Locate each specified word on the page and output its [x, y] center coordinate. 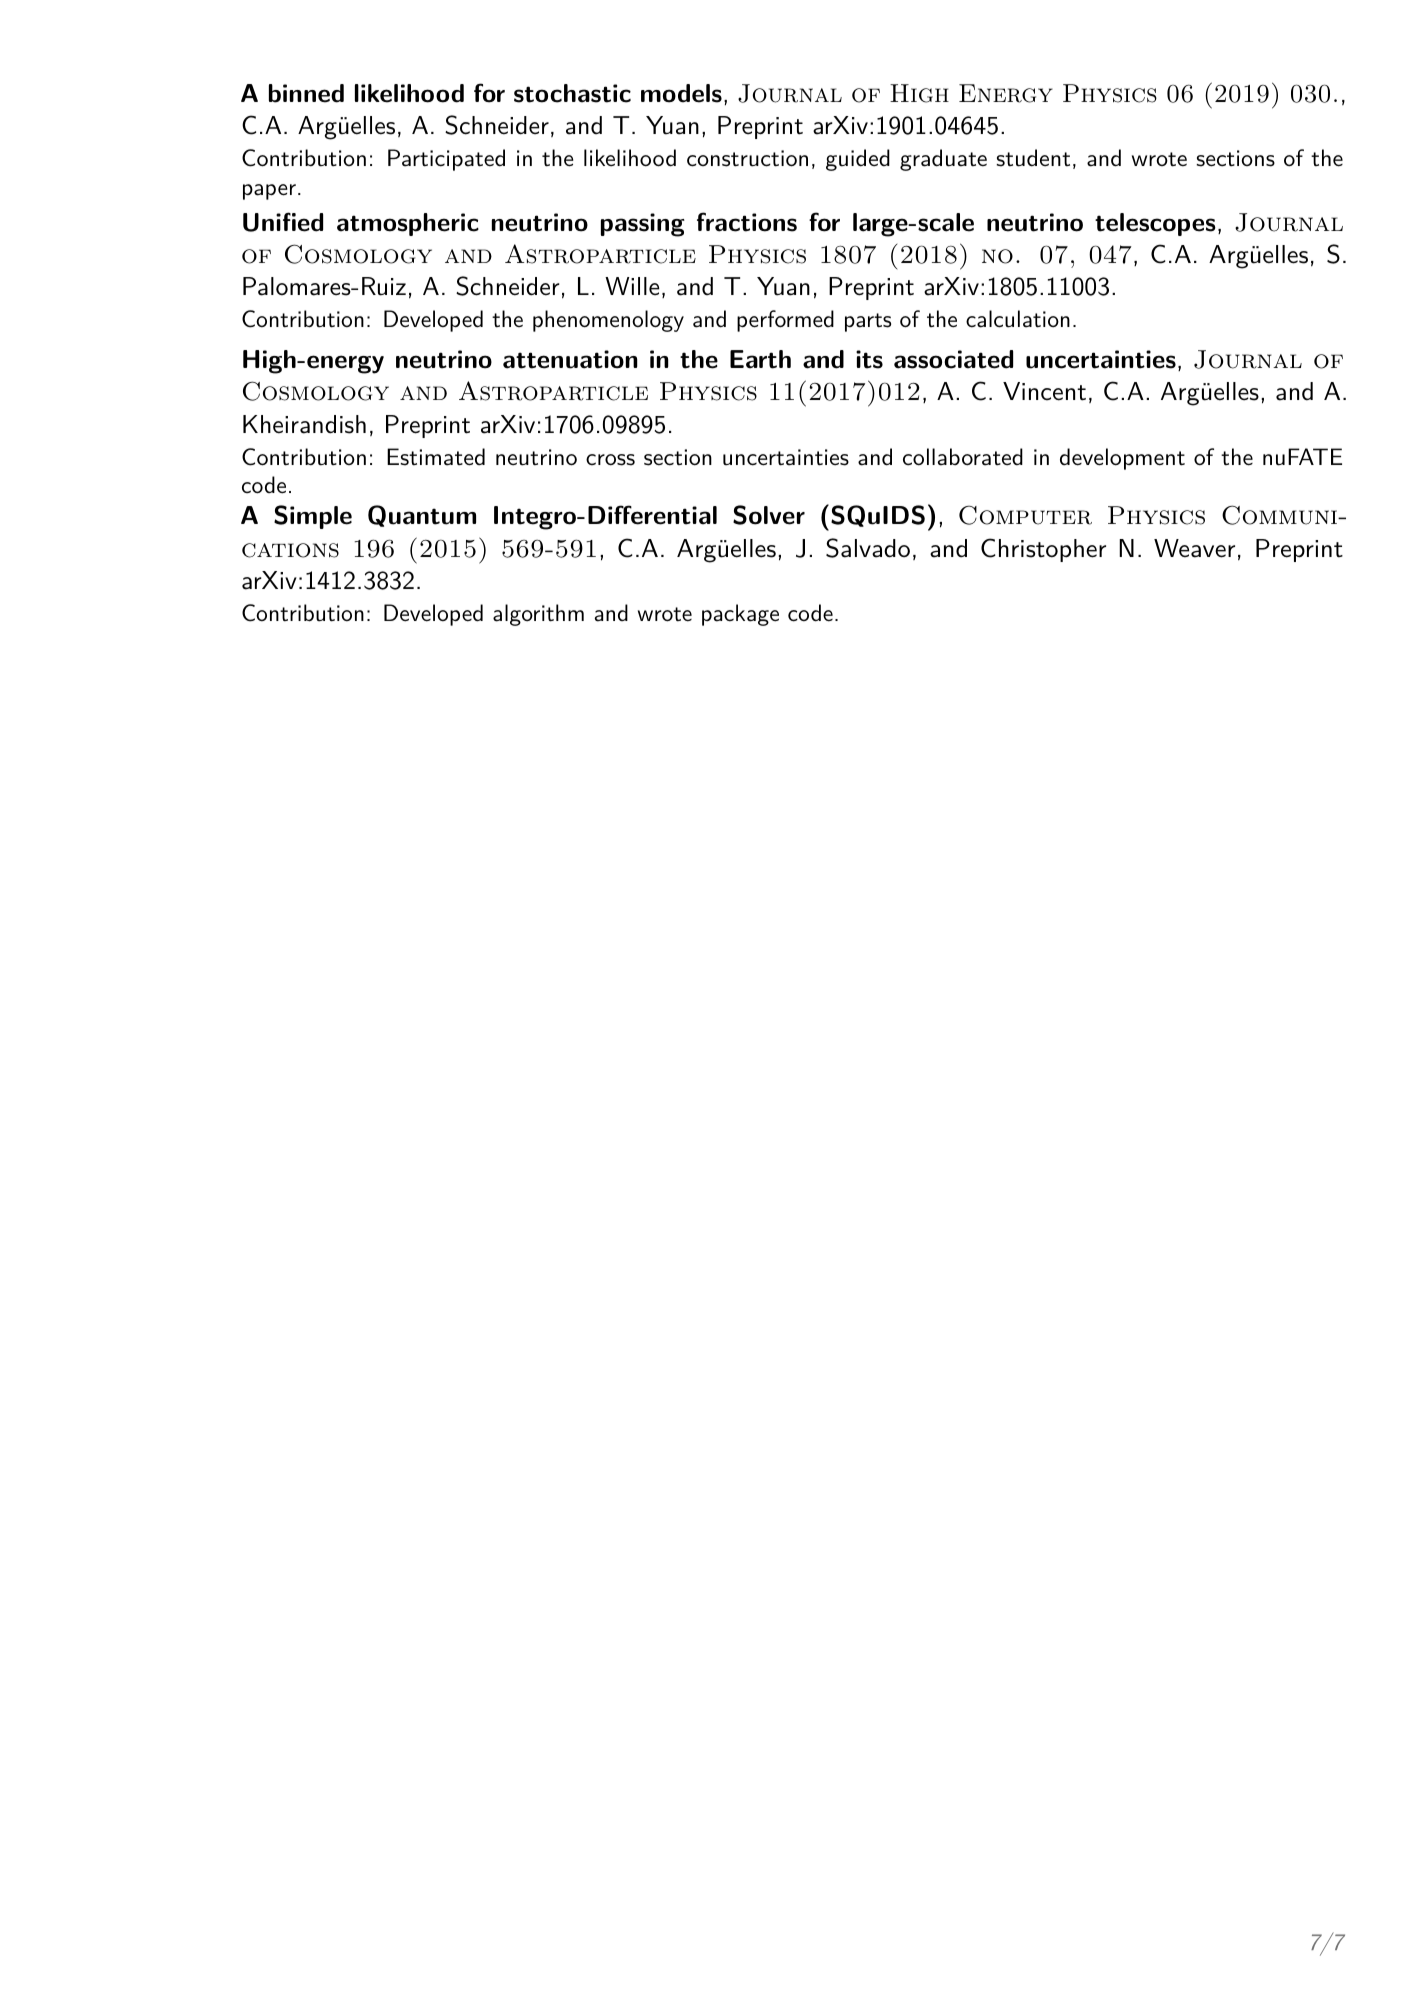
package [740, 615]
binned [306, 93]
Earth [760, 359]
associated [953, 359]
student [1033, 158]
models [681, 93]
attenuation [570, 359]
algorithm [538, 615]
